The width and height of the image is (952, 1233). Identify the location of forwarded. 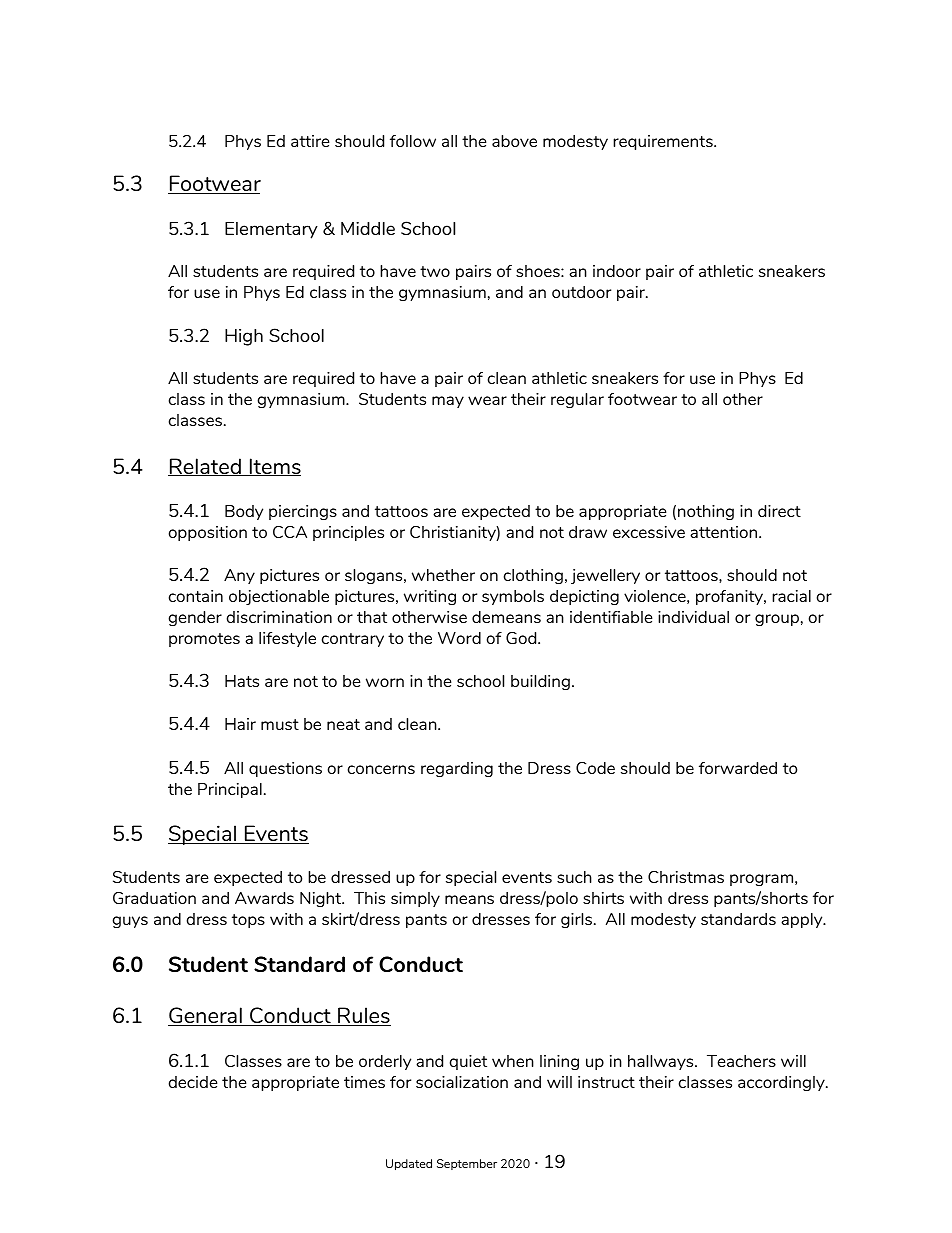
(738, 768).
